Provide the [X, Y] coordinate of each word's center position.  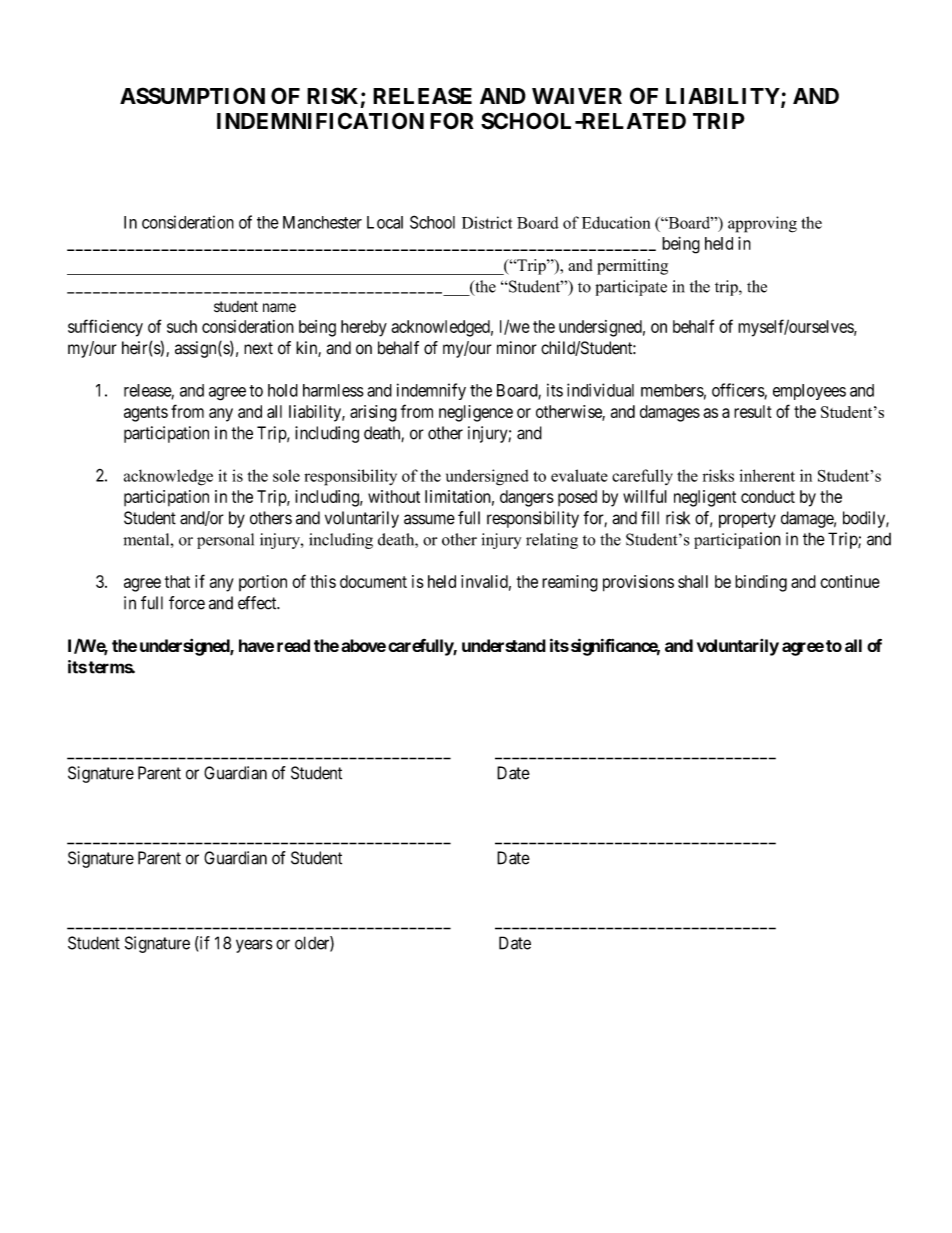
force [187, 603]
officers [738, 391]
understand [504, 645]
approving [762, 224]
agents [146, 414]
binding [761, 583]
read [293, 645]
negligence [476, 413]
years [254, 946]
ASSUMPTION [192, 95]
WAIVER [577, 96]
